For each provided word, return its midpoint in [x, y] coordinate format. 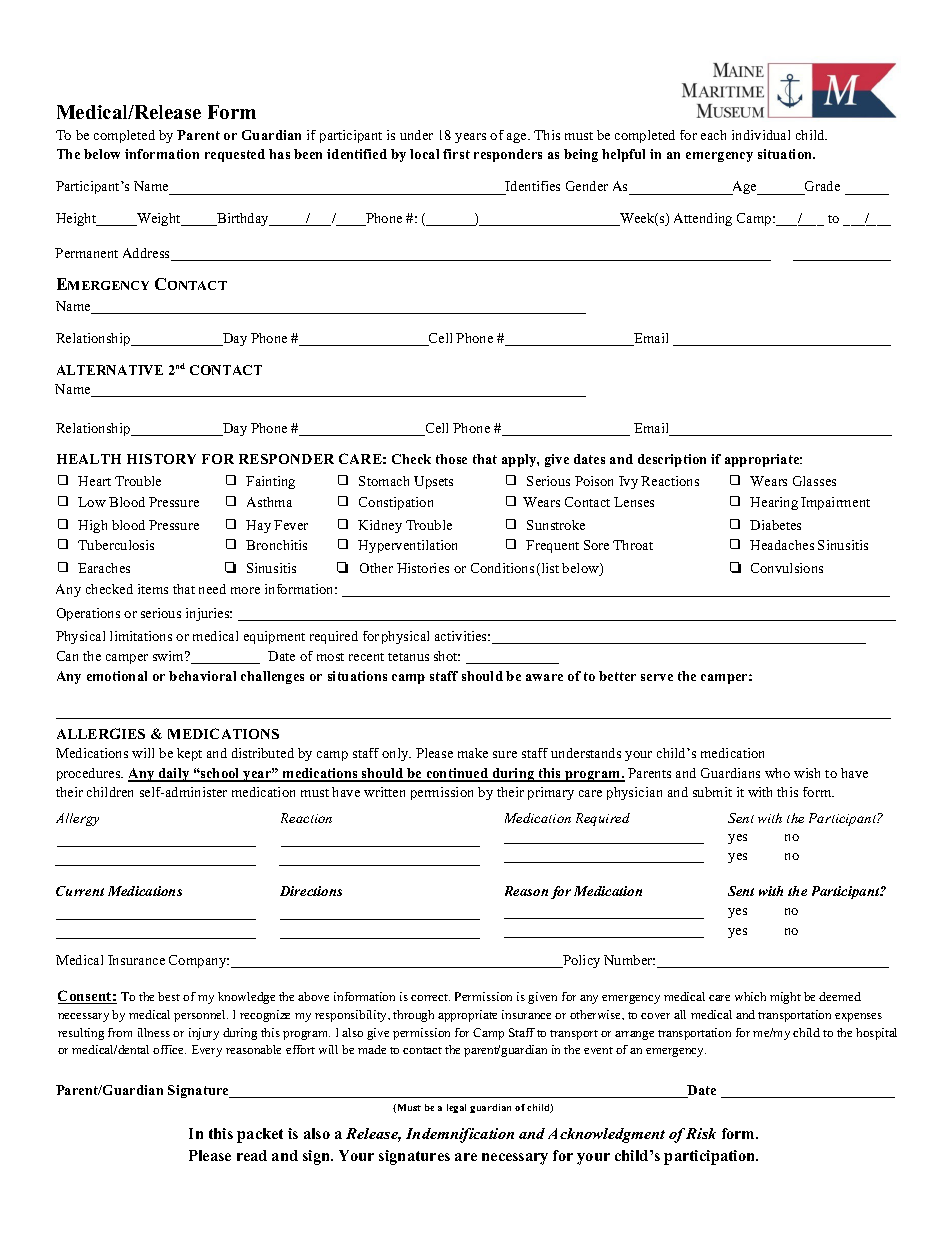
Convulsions [787, 568]
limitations [141, 636]
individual [761, 135]
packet [260, 1135]
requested [235, 155]
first [456, 154]
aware [544, 677]
